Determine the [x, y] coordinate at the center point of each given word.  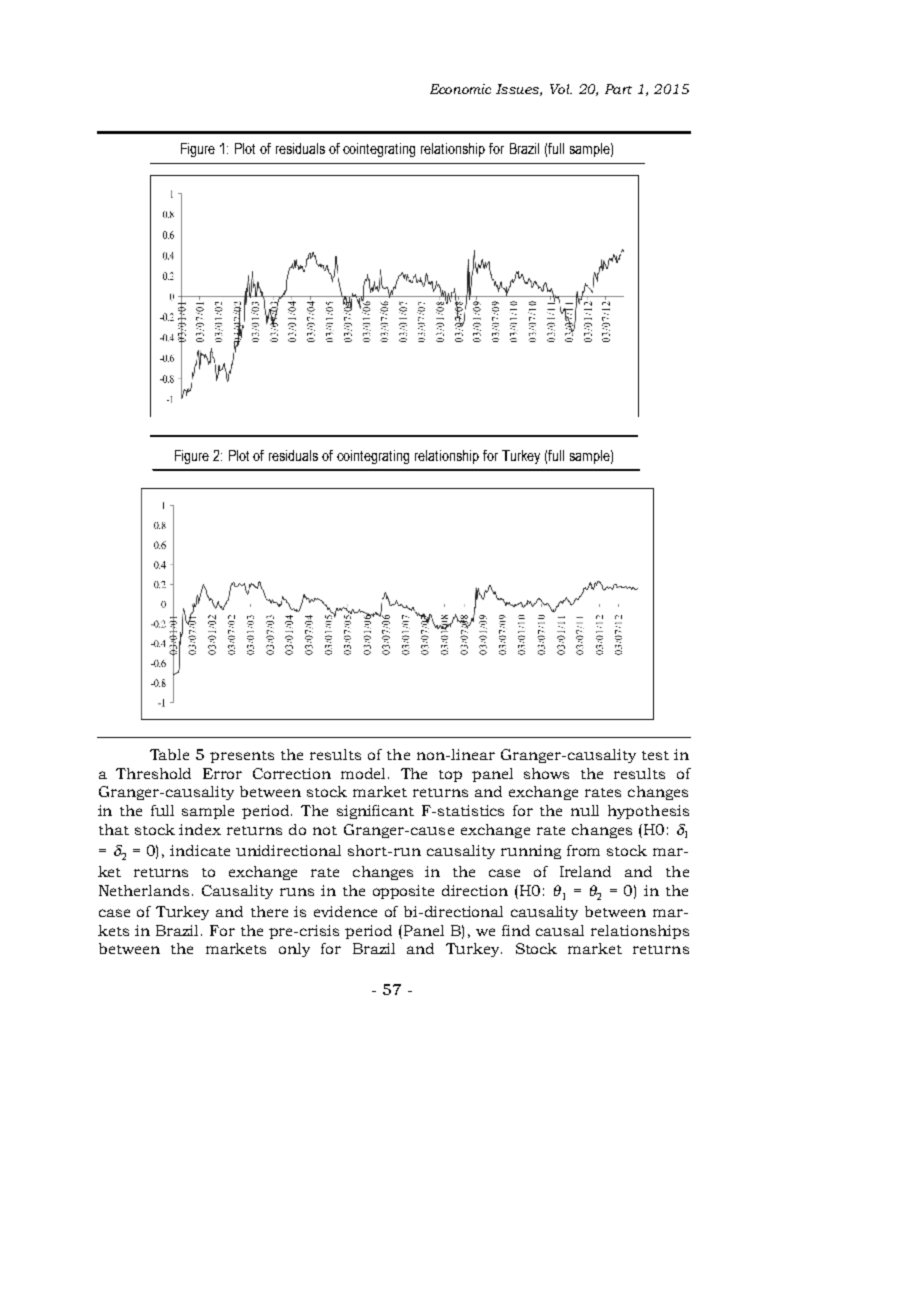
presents [242, 757]
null [585, 810]
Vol [561, 89]
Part [618, 89]
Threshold [153, 773]
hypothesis [648, 812]
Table [169, 754]
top [450, 776]
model [365, 773]
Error [222, 773]
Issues [519, 90]
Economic [460, 89]
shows [546, 773]
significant [375, 812]
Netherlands [144, 890]
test [655, 755]
